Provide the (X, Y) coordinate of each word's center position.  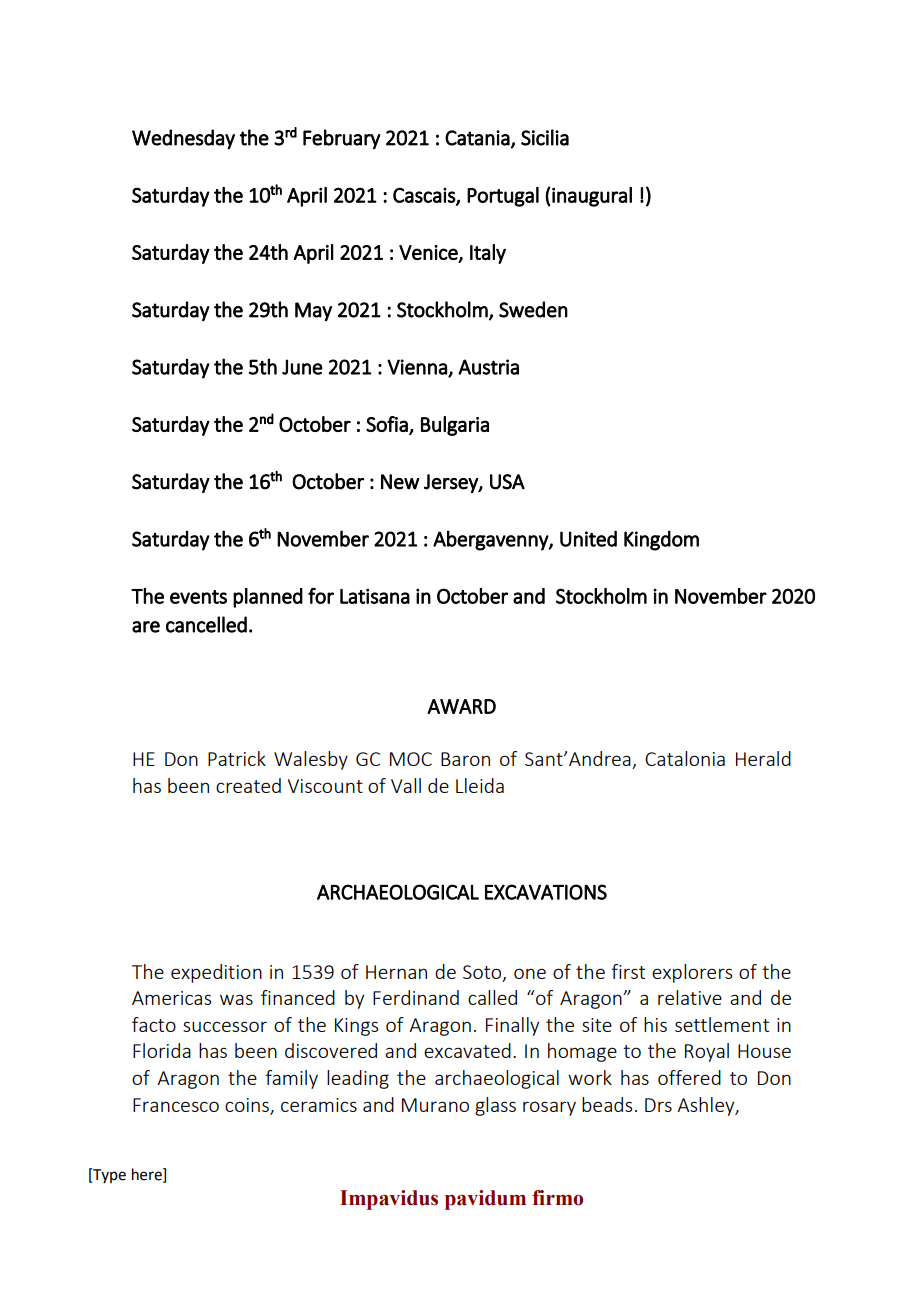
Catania (477, 138)
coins (248, 1106)
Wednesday (183, 139)
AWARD (461, 706)
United (588, 538)
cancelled (206, 624)
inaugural (591, 197)
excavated (467, 1050)
